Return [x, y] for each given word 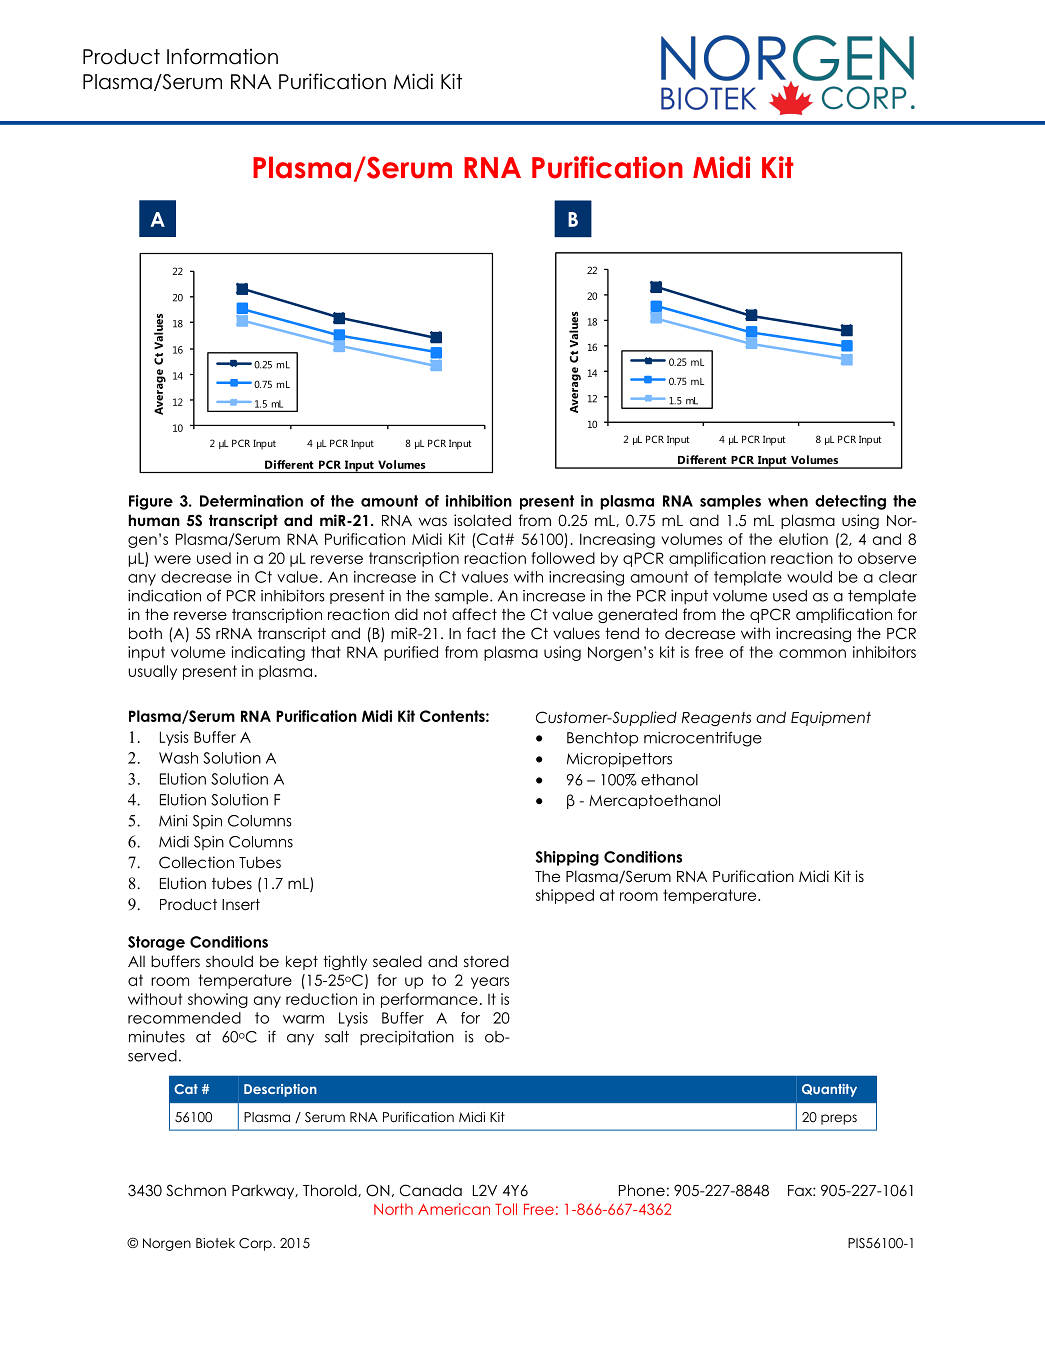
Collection [196, 862]
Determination [251, 501]
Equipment [831, 718]
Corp [256, 1244]
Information [222, 56]
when [788, 501]
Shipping [567, 858]
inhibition [479, 501]
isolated [482, 520]
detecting [850, 502]
